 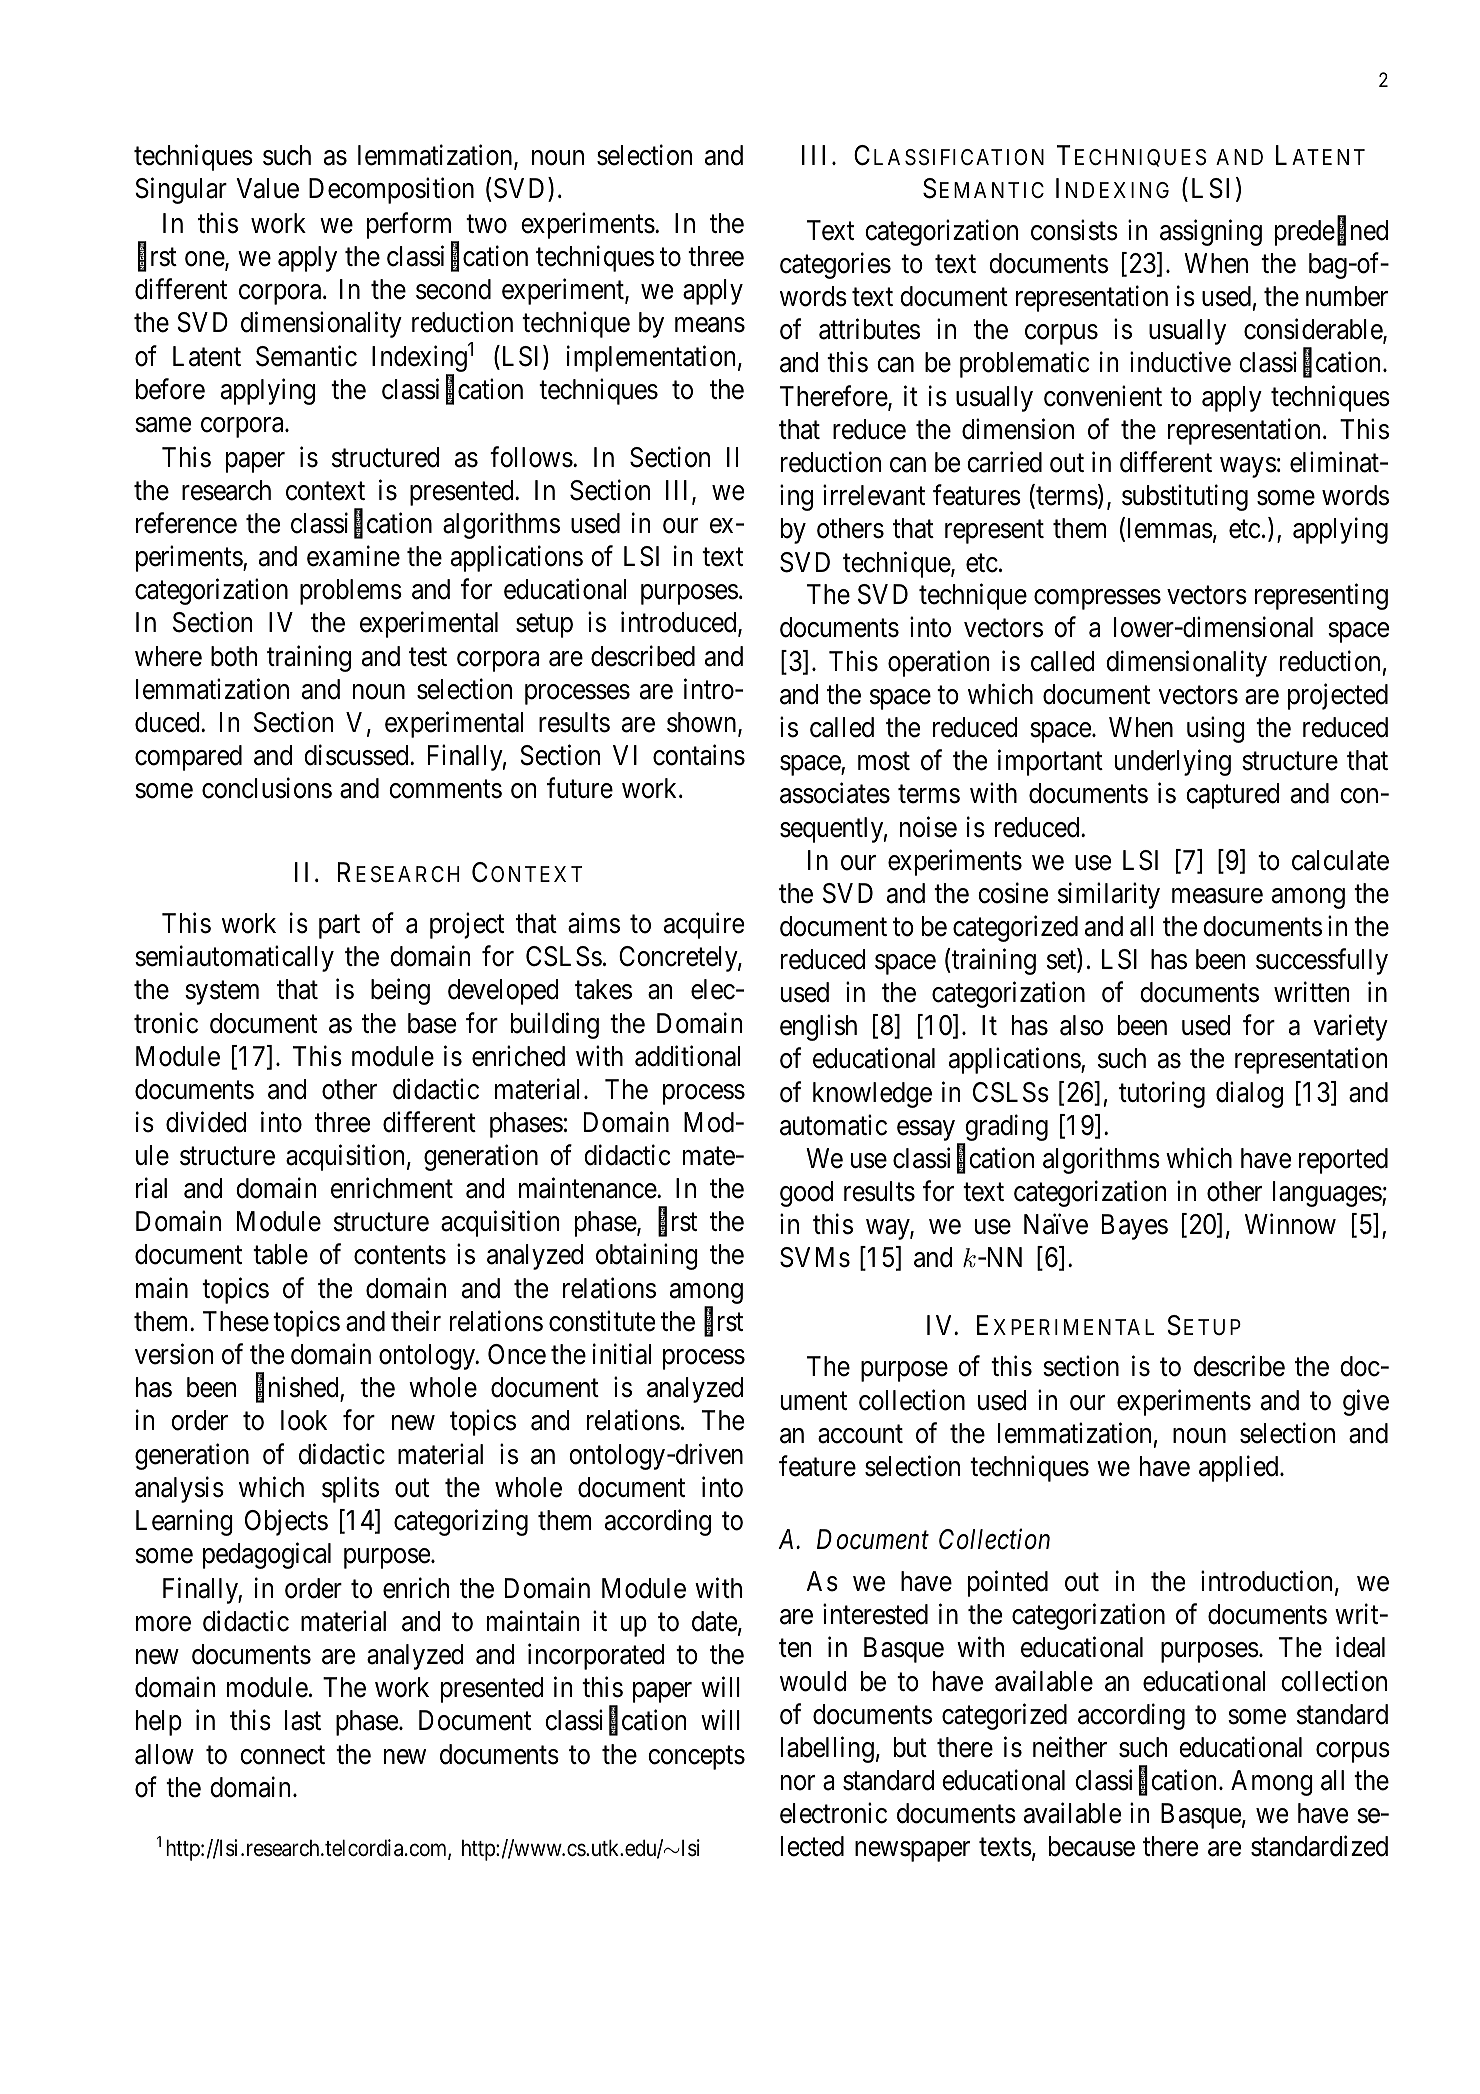 What do you see at coordinates (798, 1783) in the screenshot?
I see `nor` at bounding box center [798, 1783].
